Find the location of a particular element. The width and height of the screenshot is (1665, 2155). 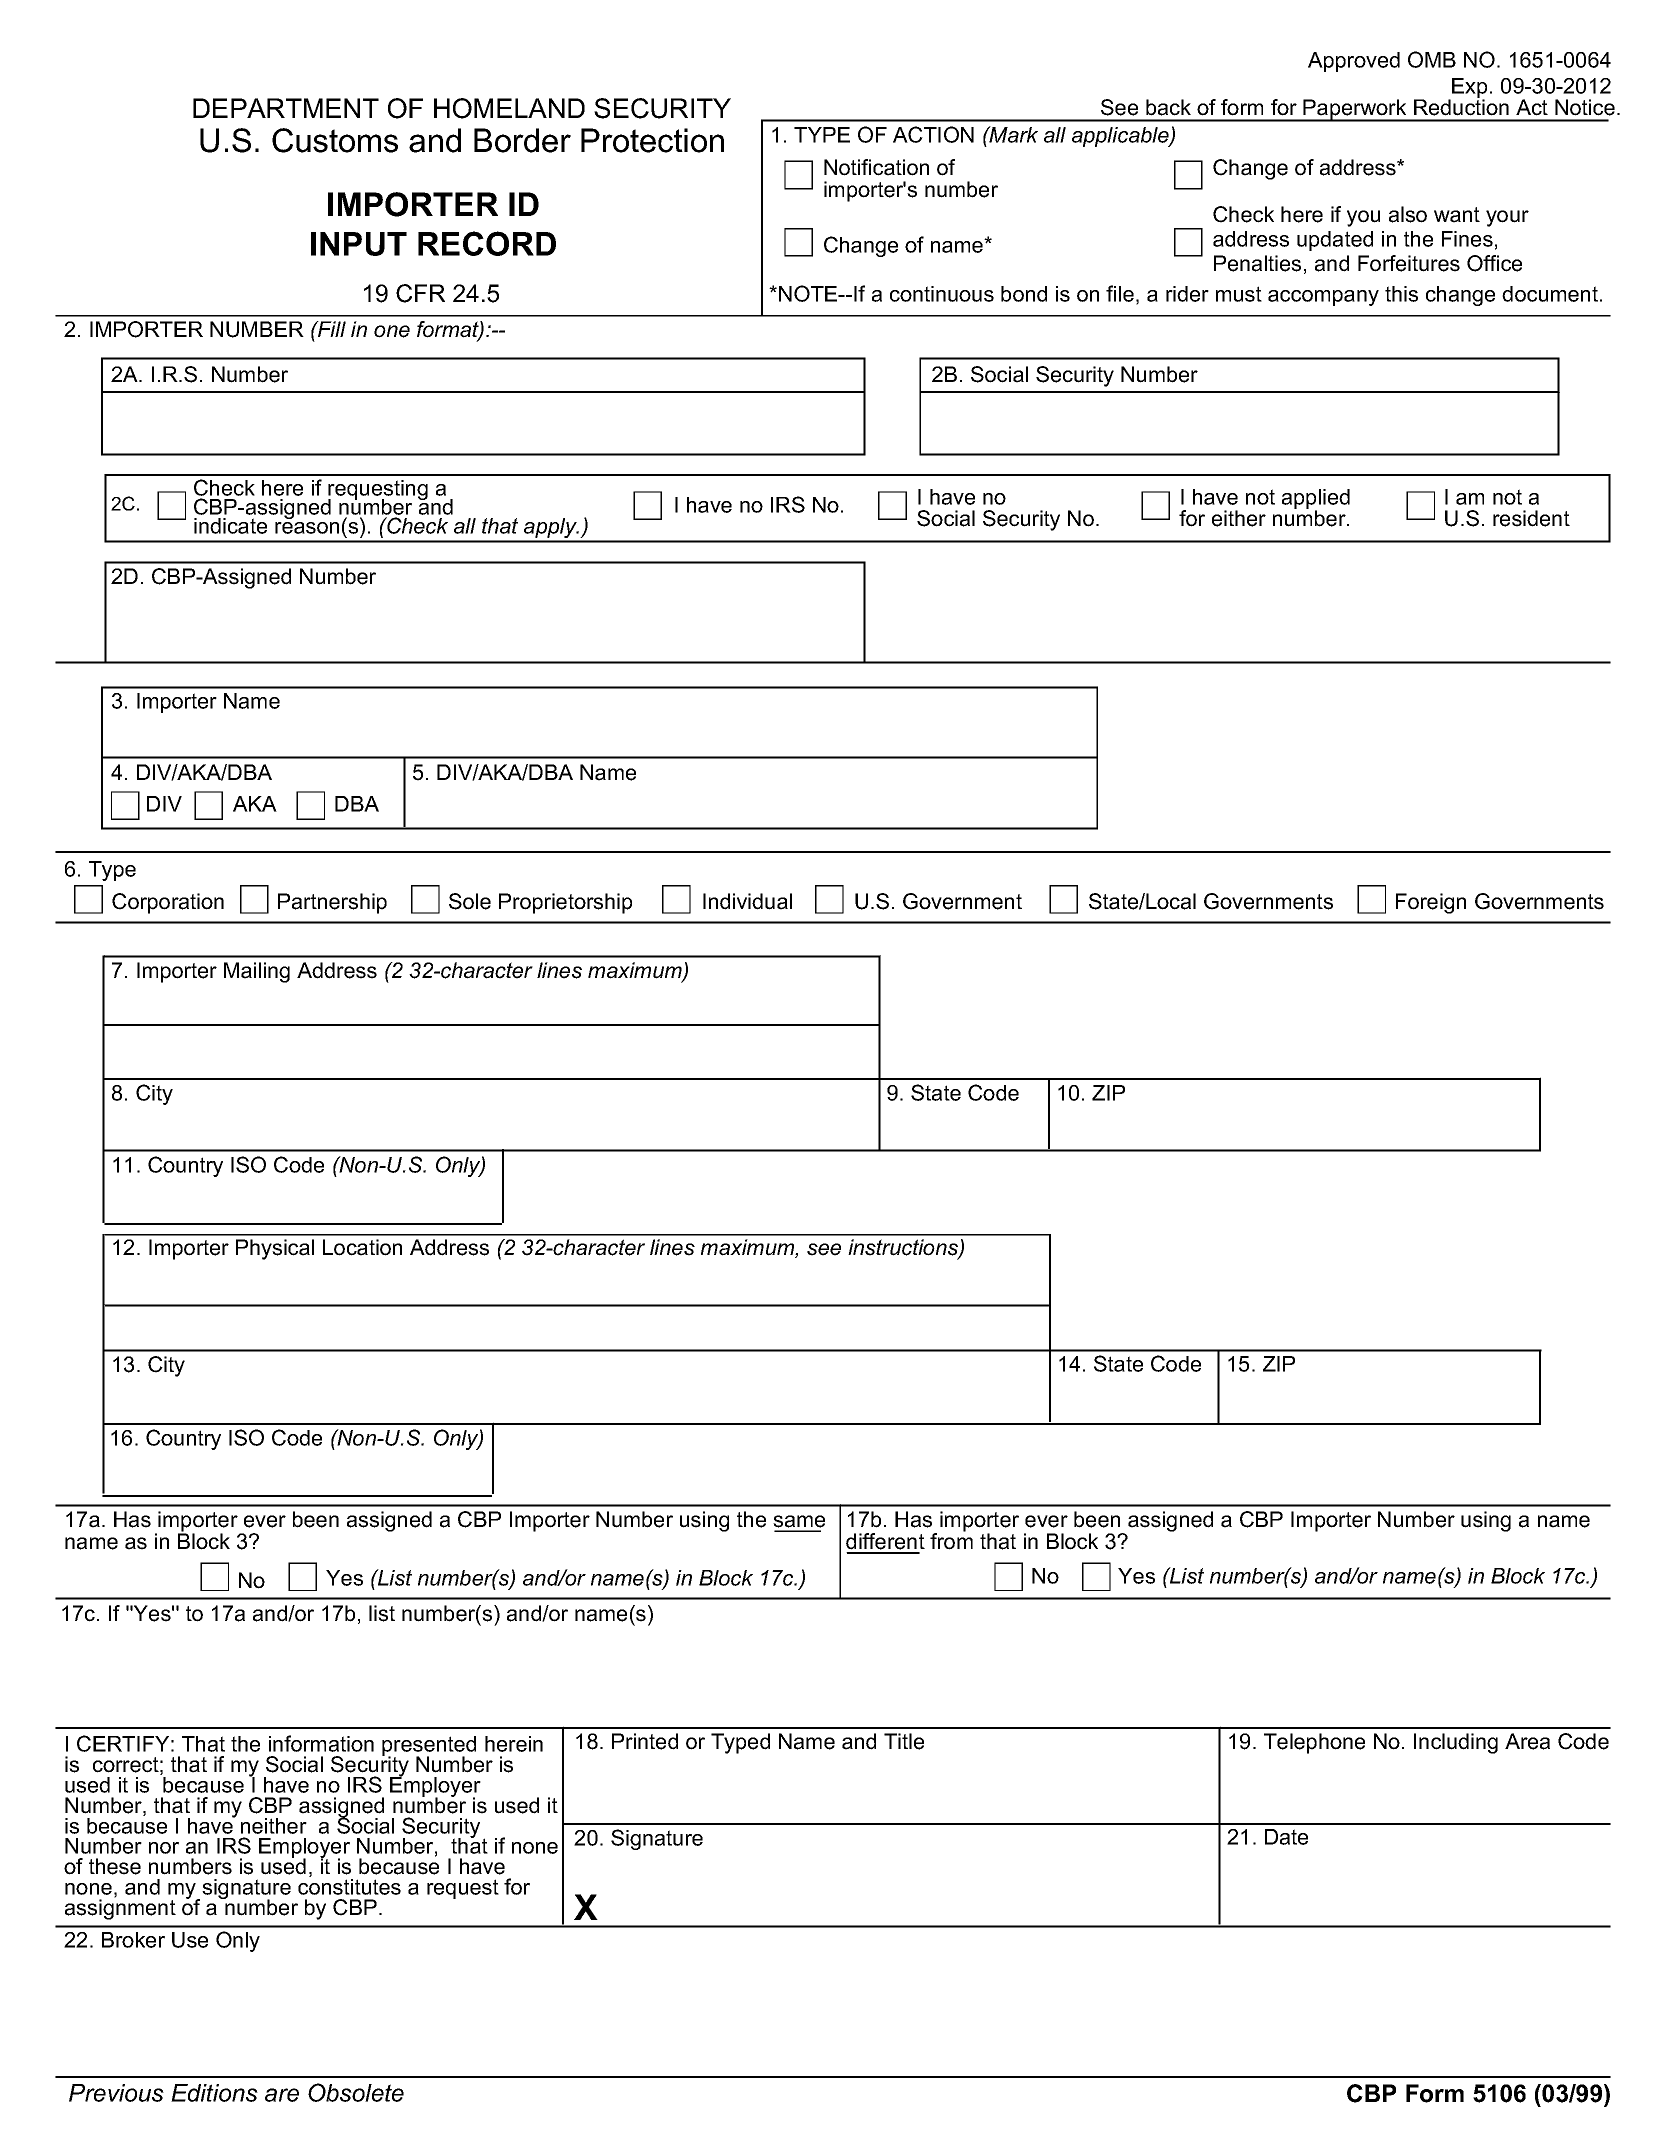

continuous is located at coordinates (942, 294).
